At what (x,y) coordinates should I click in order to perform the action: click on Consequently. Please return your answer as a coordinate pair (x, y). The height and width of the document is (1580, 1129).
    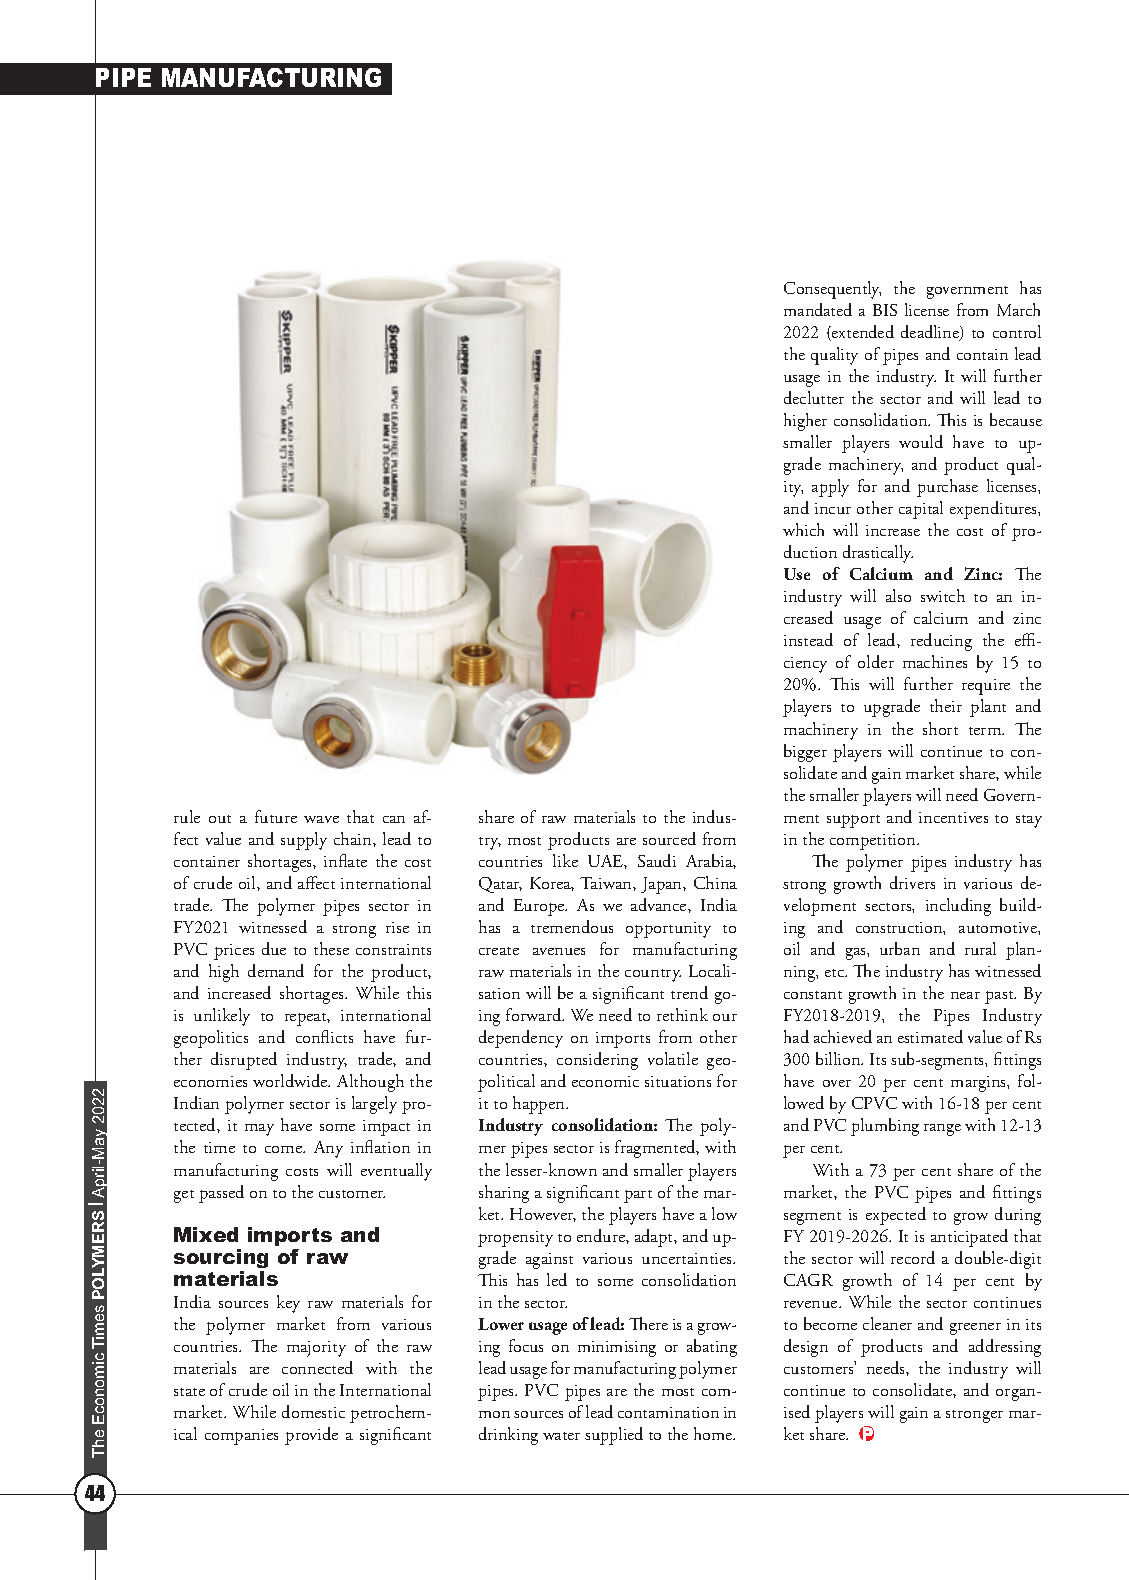
    Looking at the image, I should click on (832, 290).
